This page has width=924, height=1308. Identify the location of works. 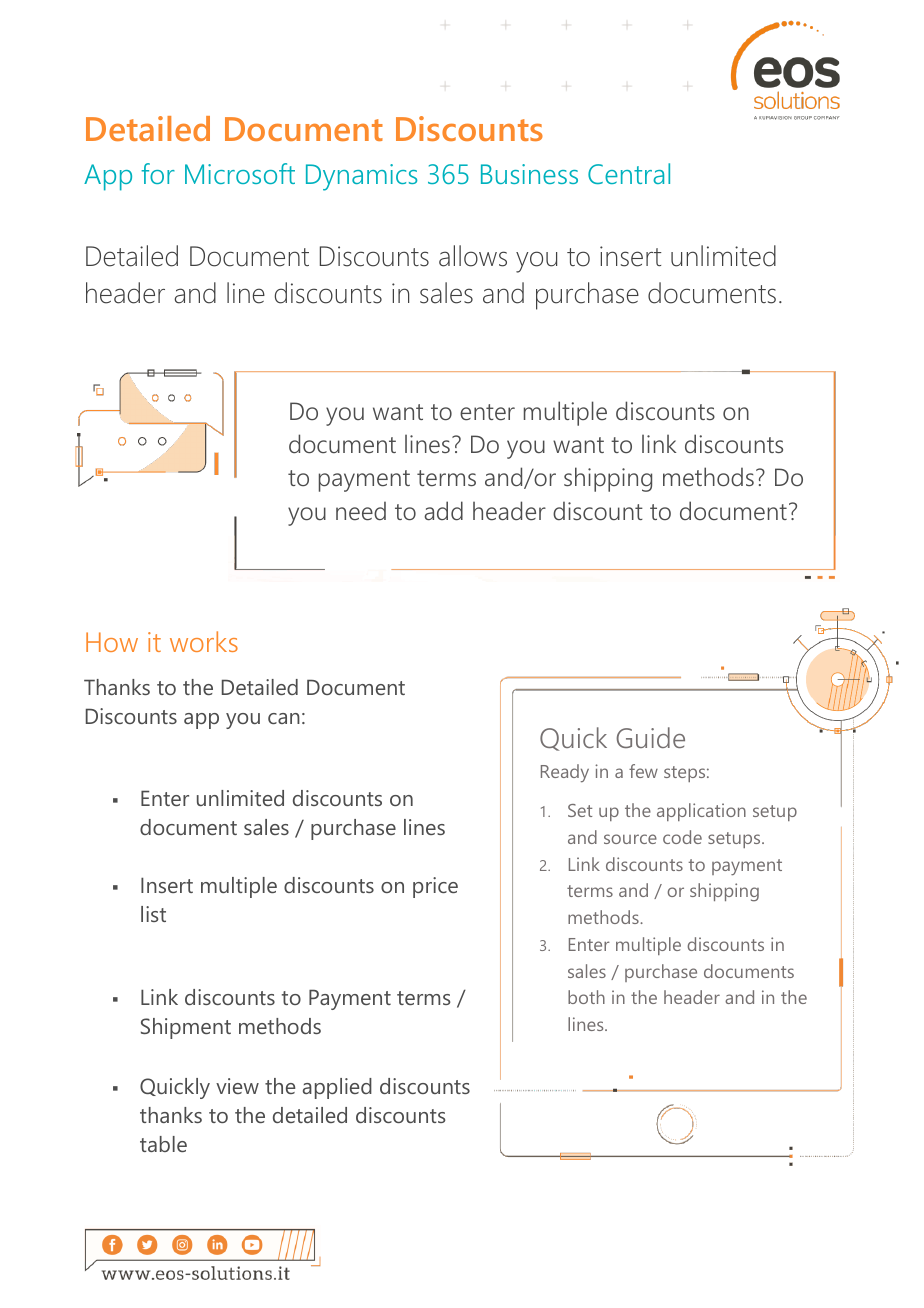
(204, 641).
